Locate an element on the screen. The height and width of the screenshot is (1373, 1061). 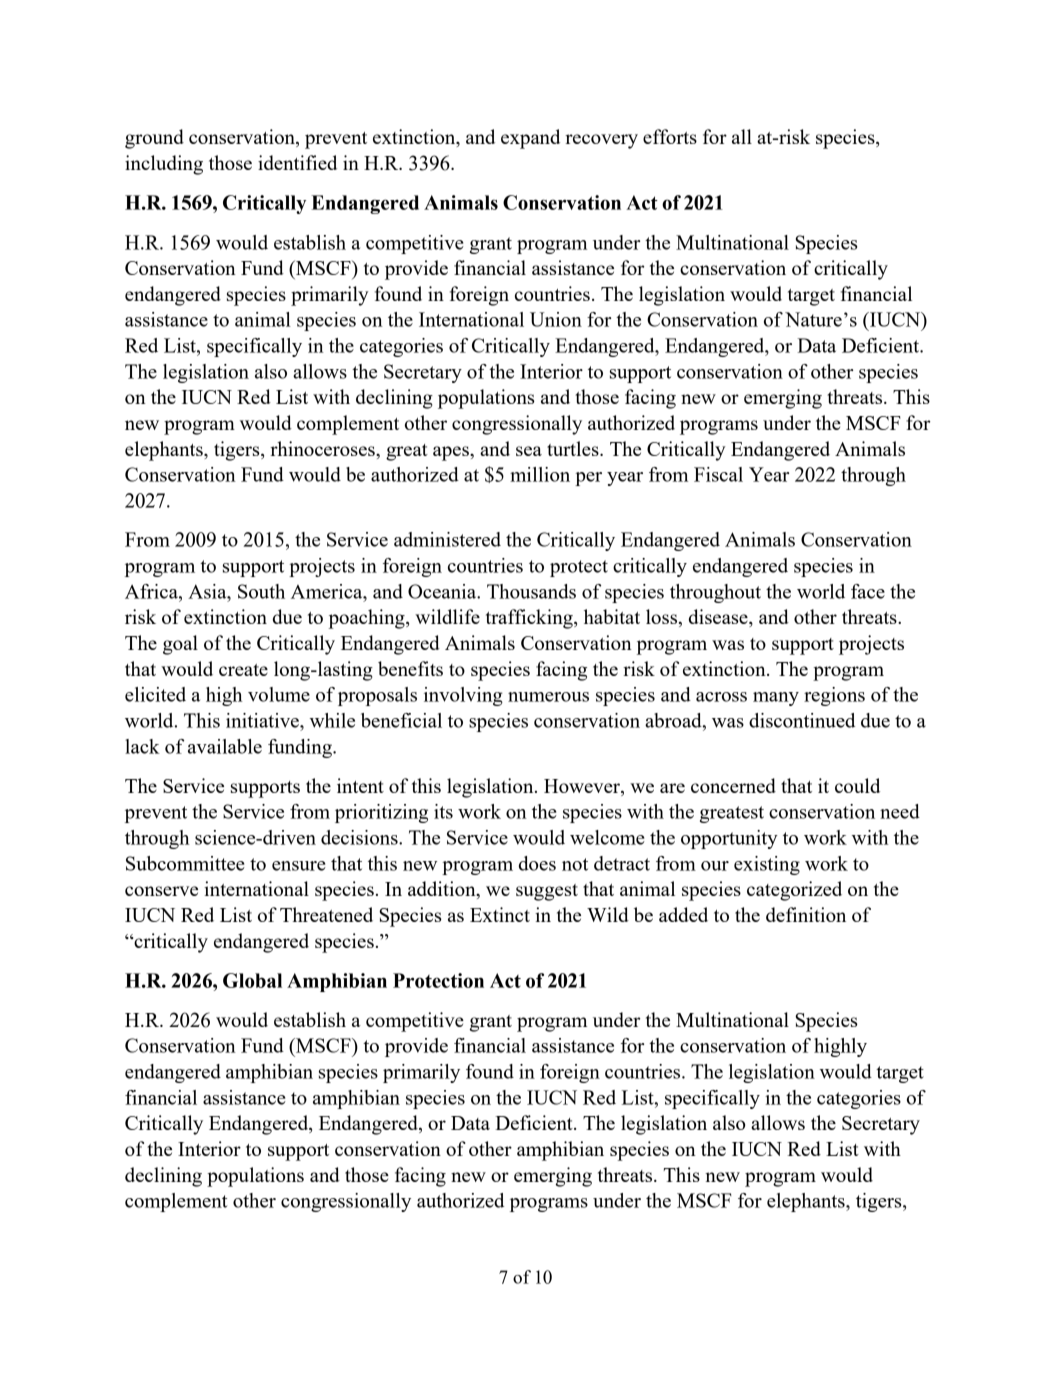
Global is located at coordinates (252, 980).
